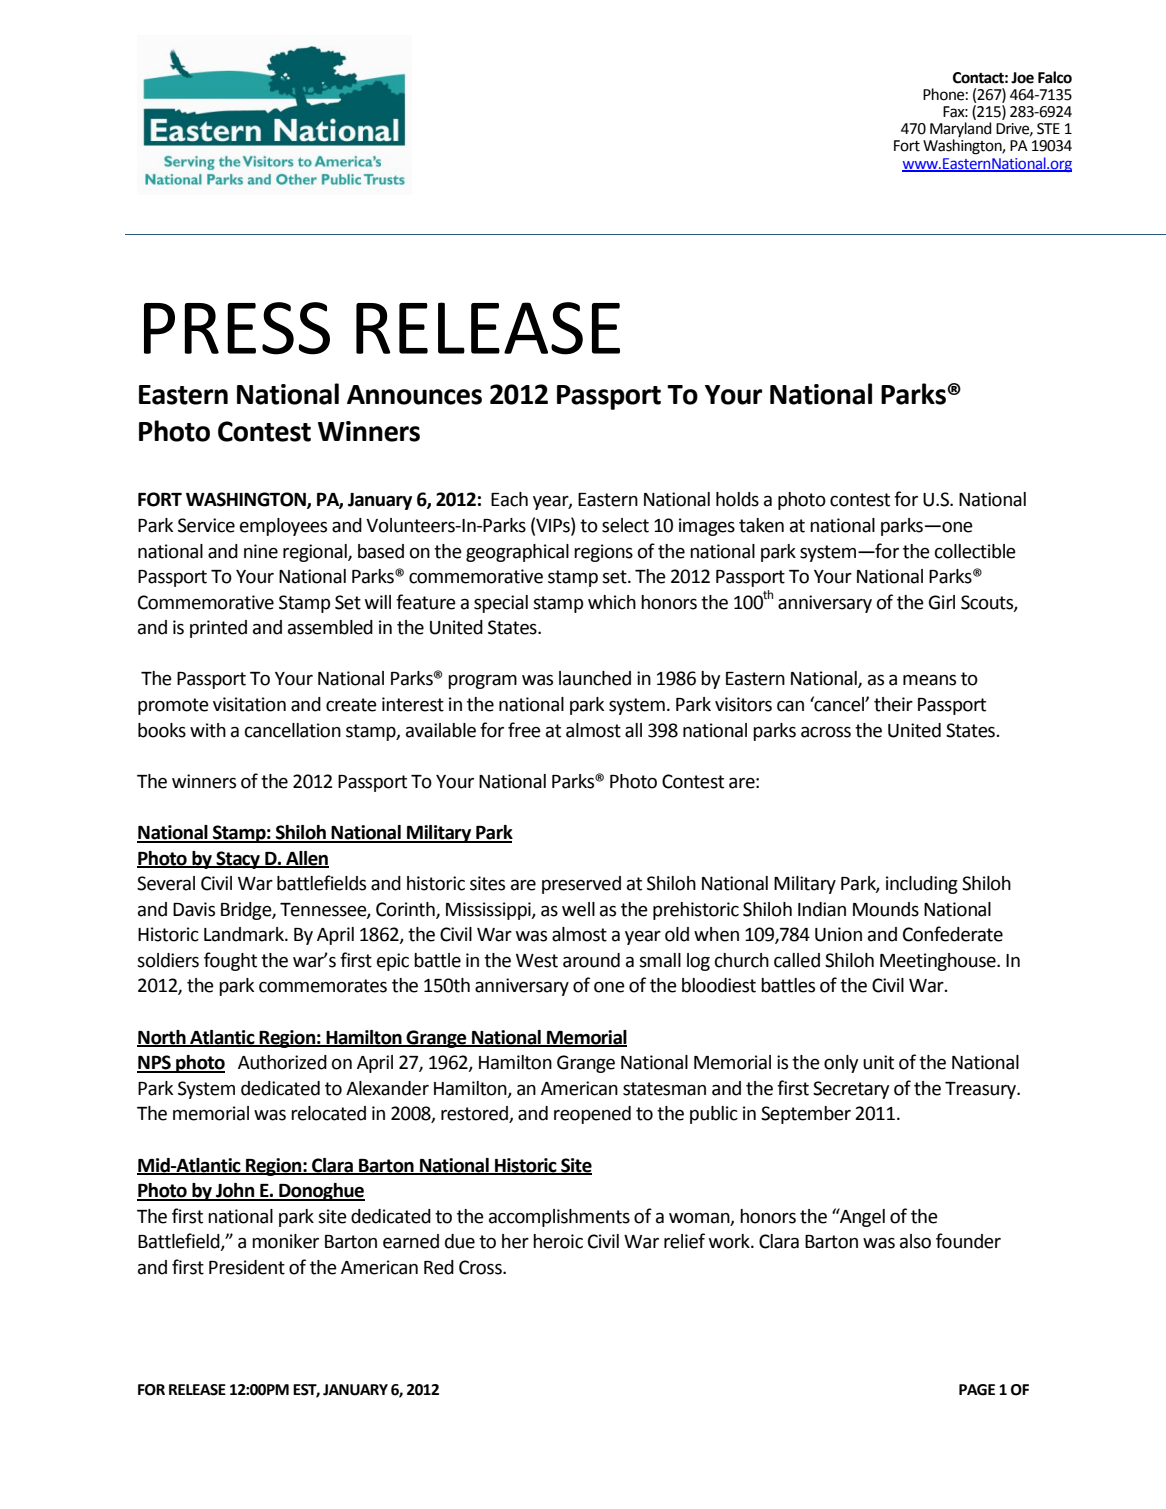  I want to click on Maryland, so click(961, 131).
